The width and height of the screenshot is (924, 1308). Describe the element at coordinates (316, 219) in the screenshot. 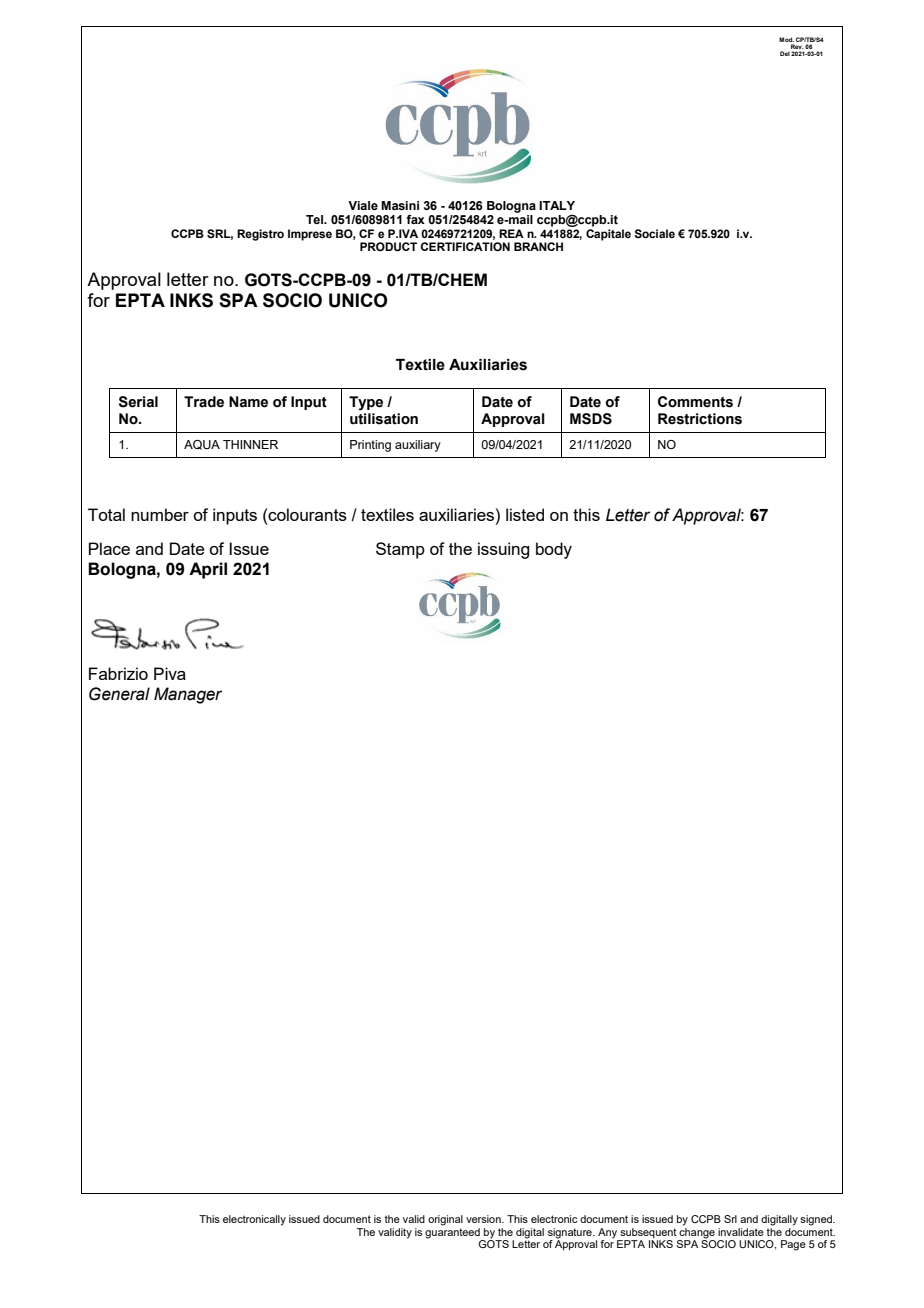

I see `Tel` at that location.
